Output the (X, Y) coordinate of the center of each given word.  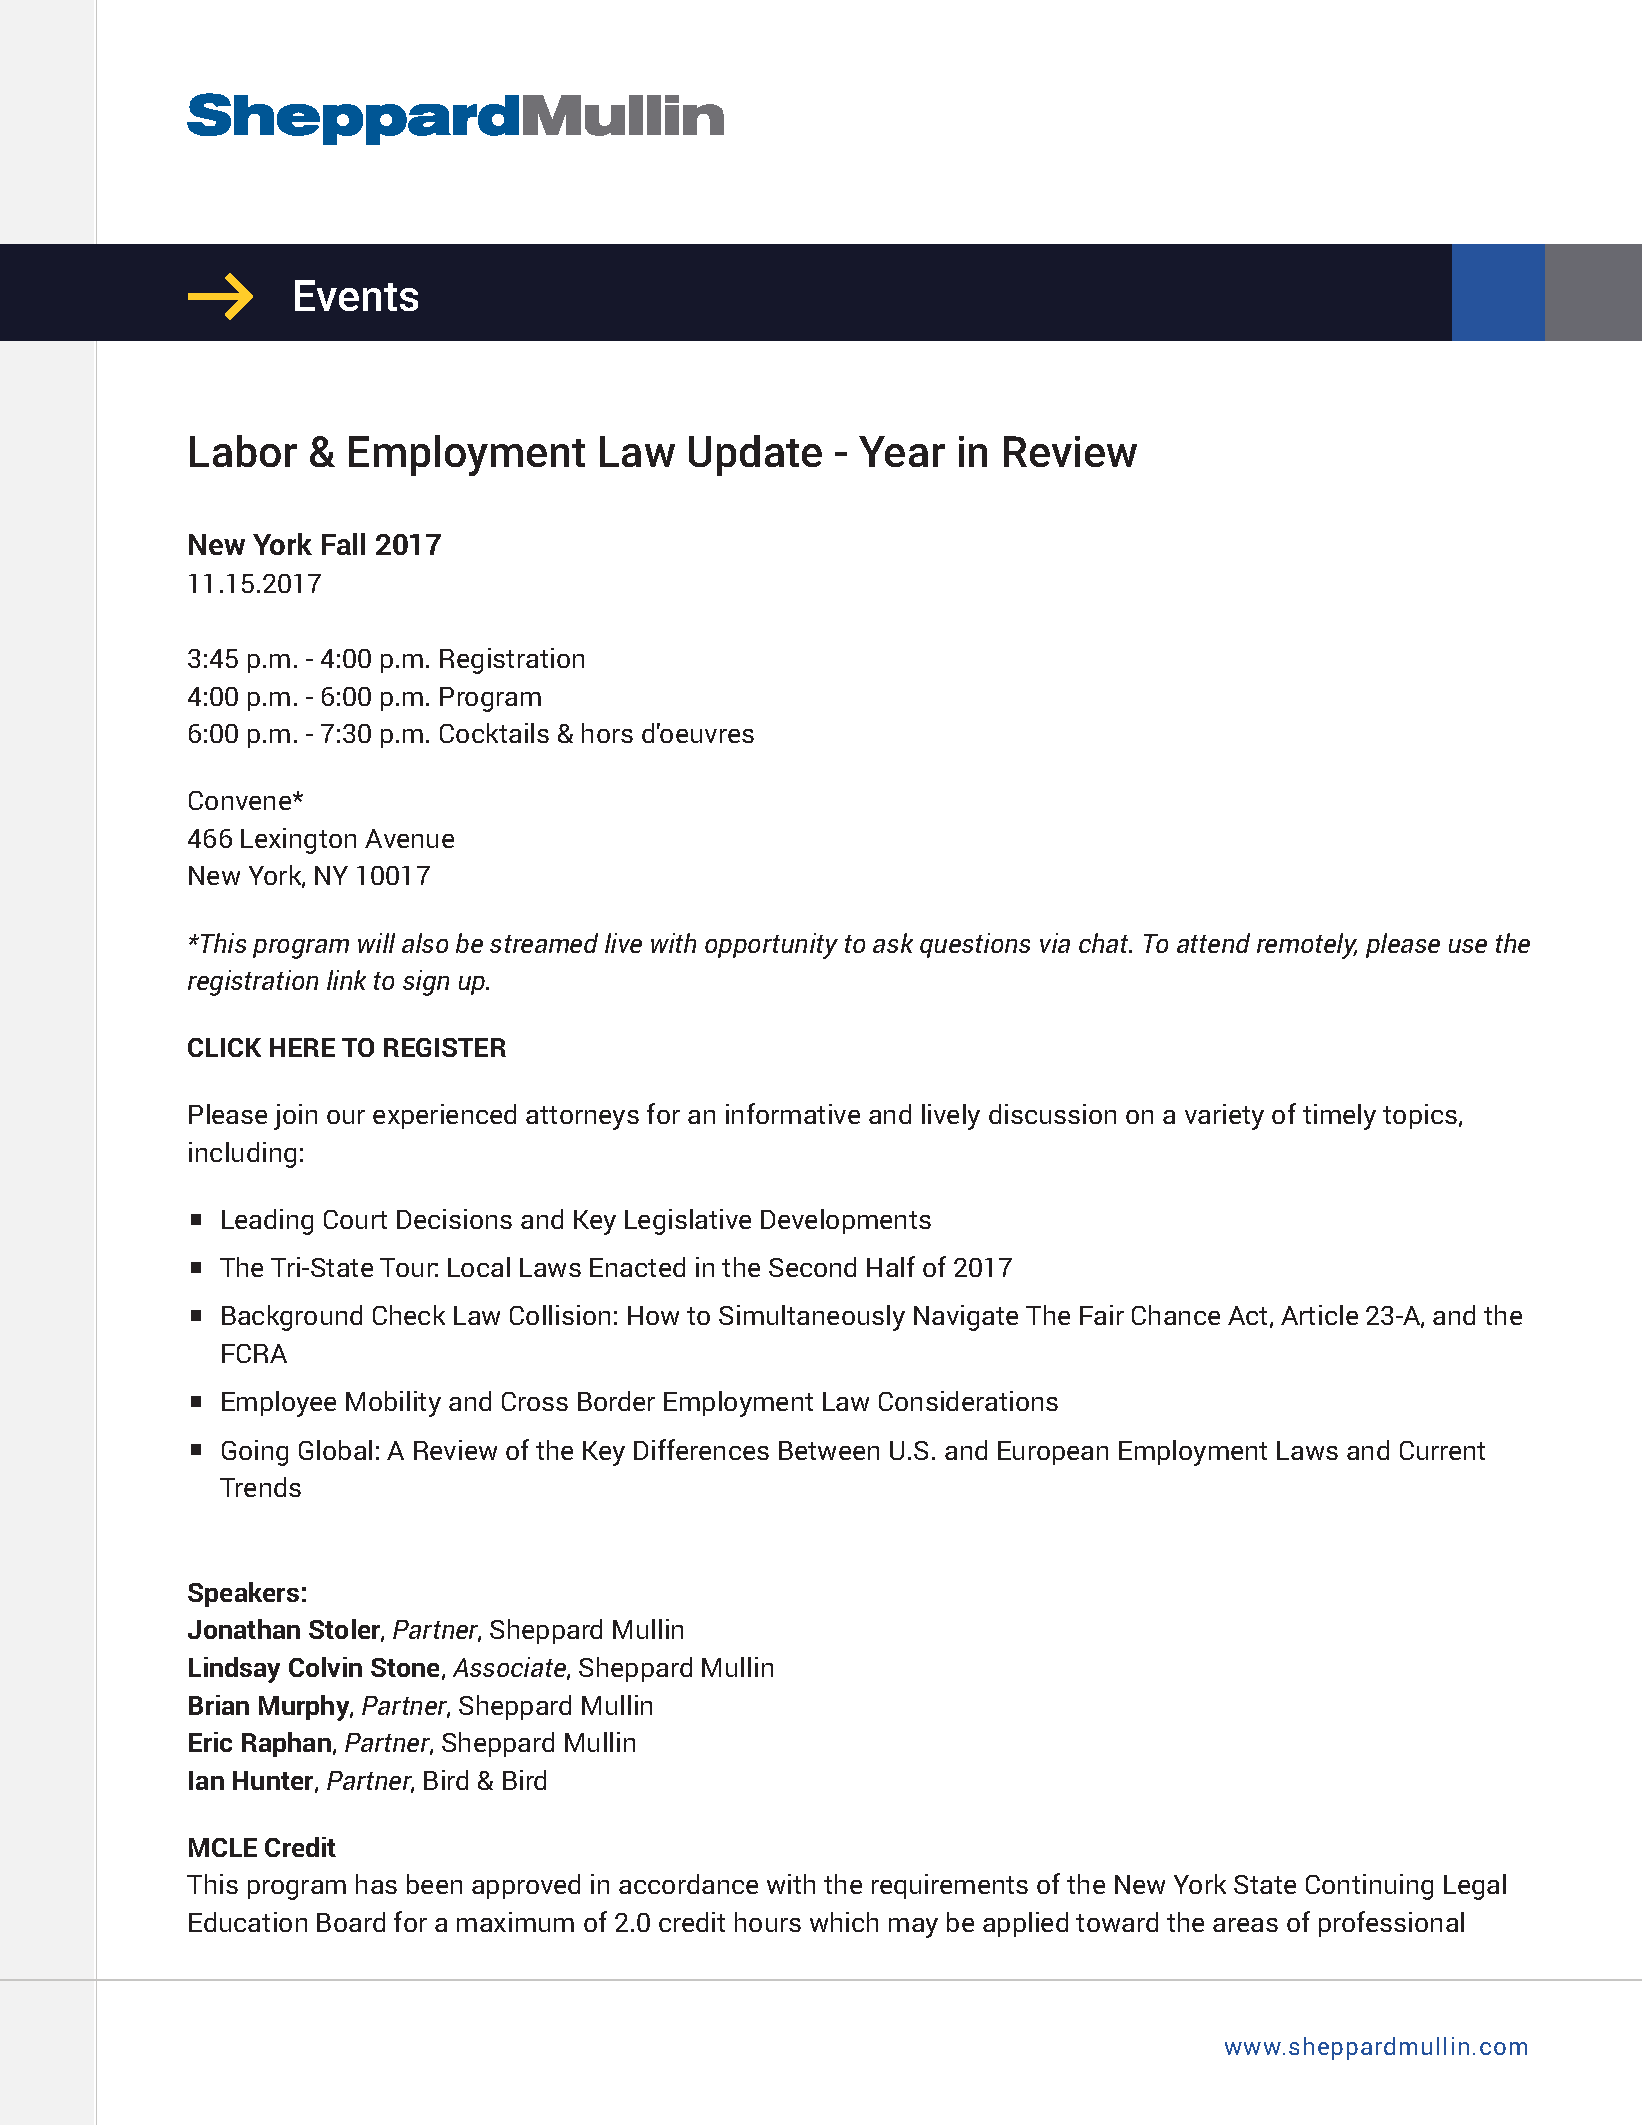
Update (755, 455)
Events (356, 295)
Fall (343, 544)
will (376, 943)
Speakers (243, 1594)
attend (1213, 943)
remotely (1307, 946)
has (376, 1884)
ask (893, 943)
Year (902, 451)
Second (812, 1267)
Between (829, 1450)
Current (1442, 1450)
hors (607, 733)
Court (355, 1219)
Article (1319, 1315)
